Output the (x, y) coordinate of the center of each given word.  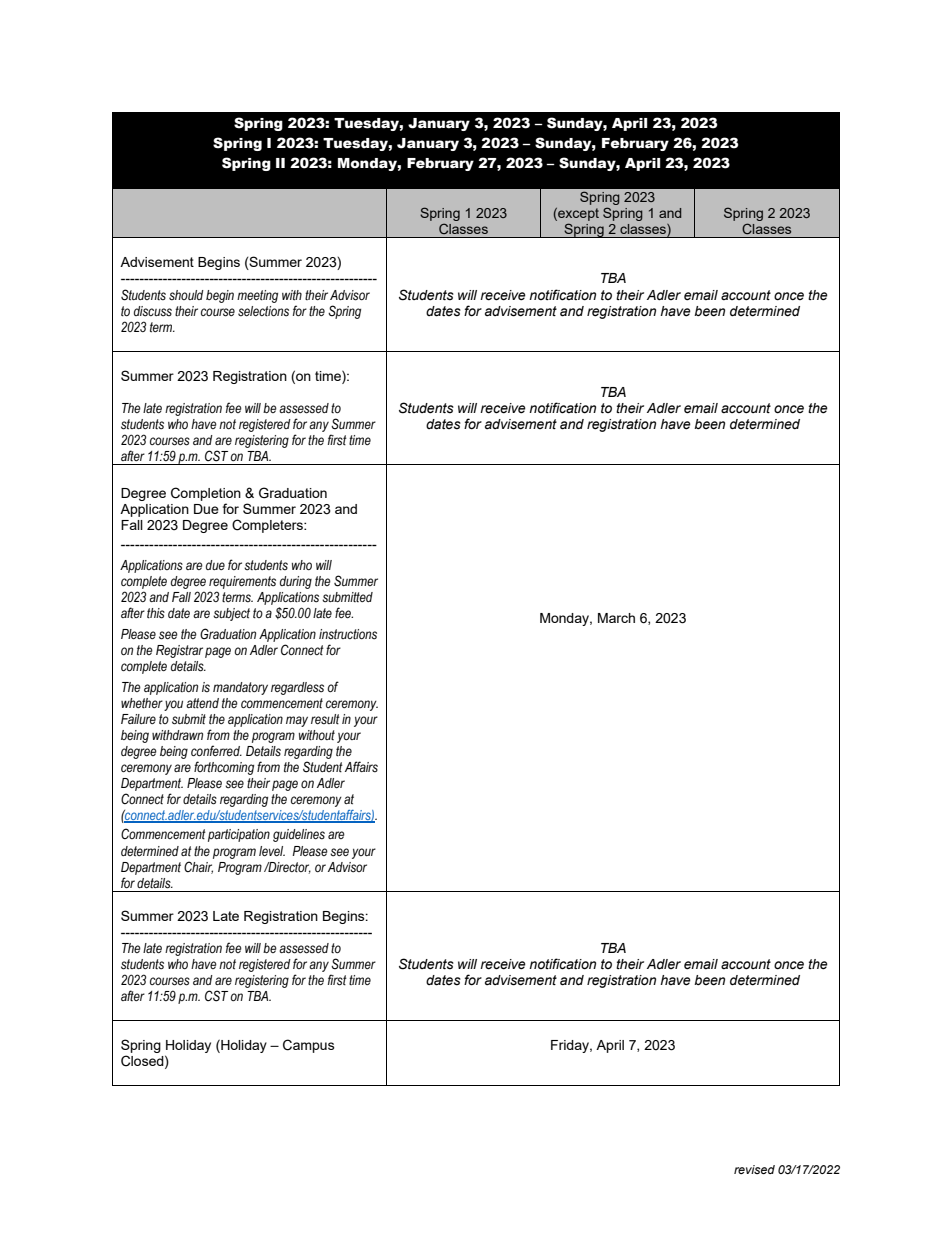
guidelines (299, 835)
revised (754, 1169)
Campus (309, 1046)
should (186, 295)
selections (263, 311)
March (616, 618)
